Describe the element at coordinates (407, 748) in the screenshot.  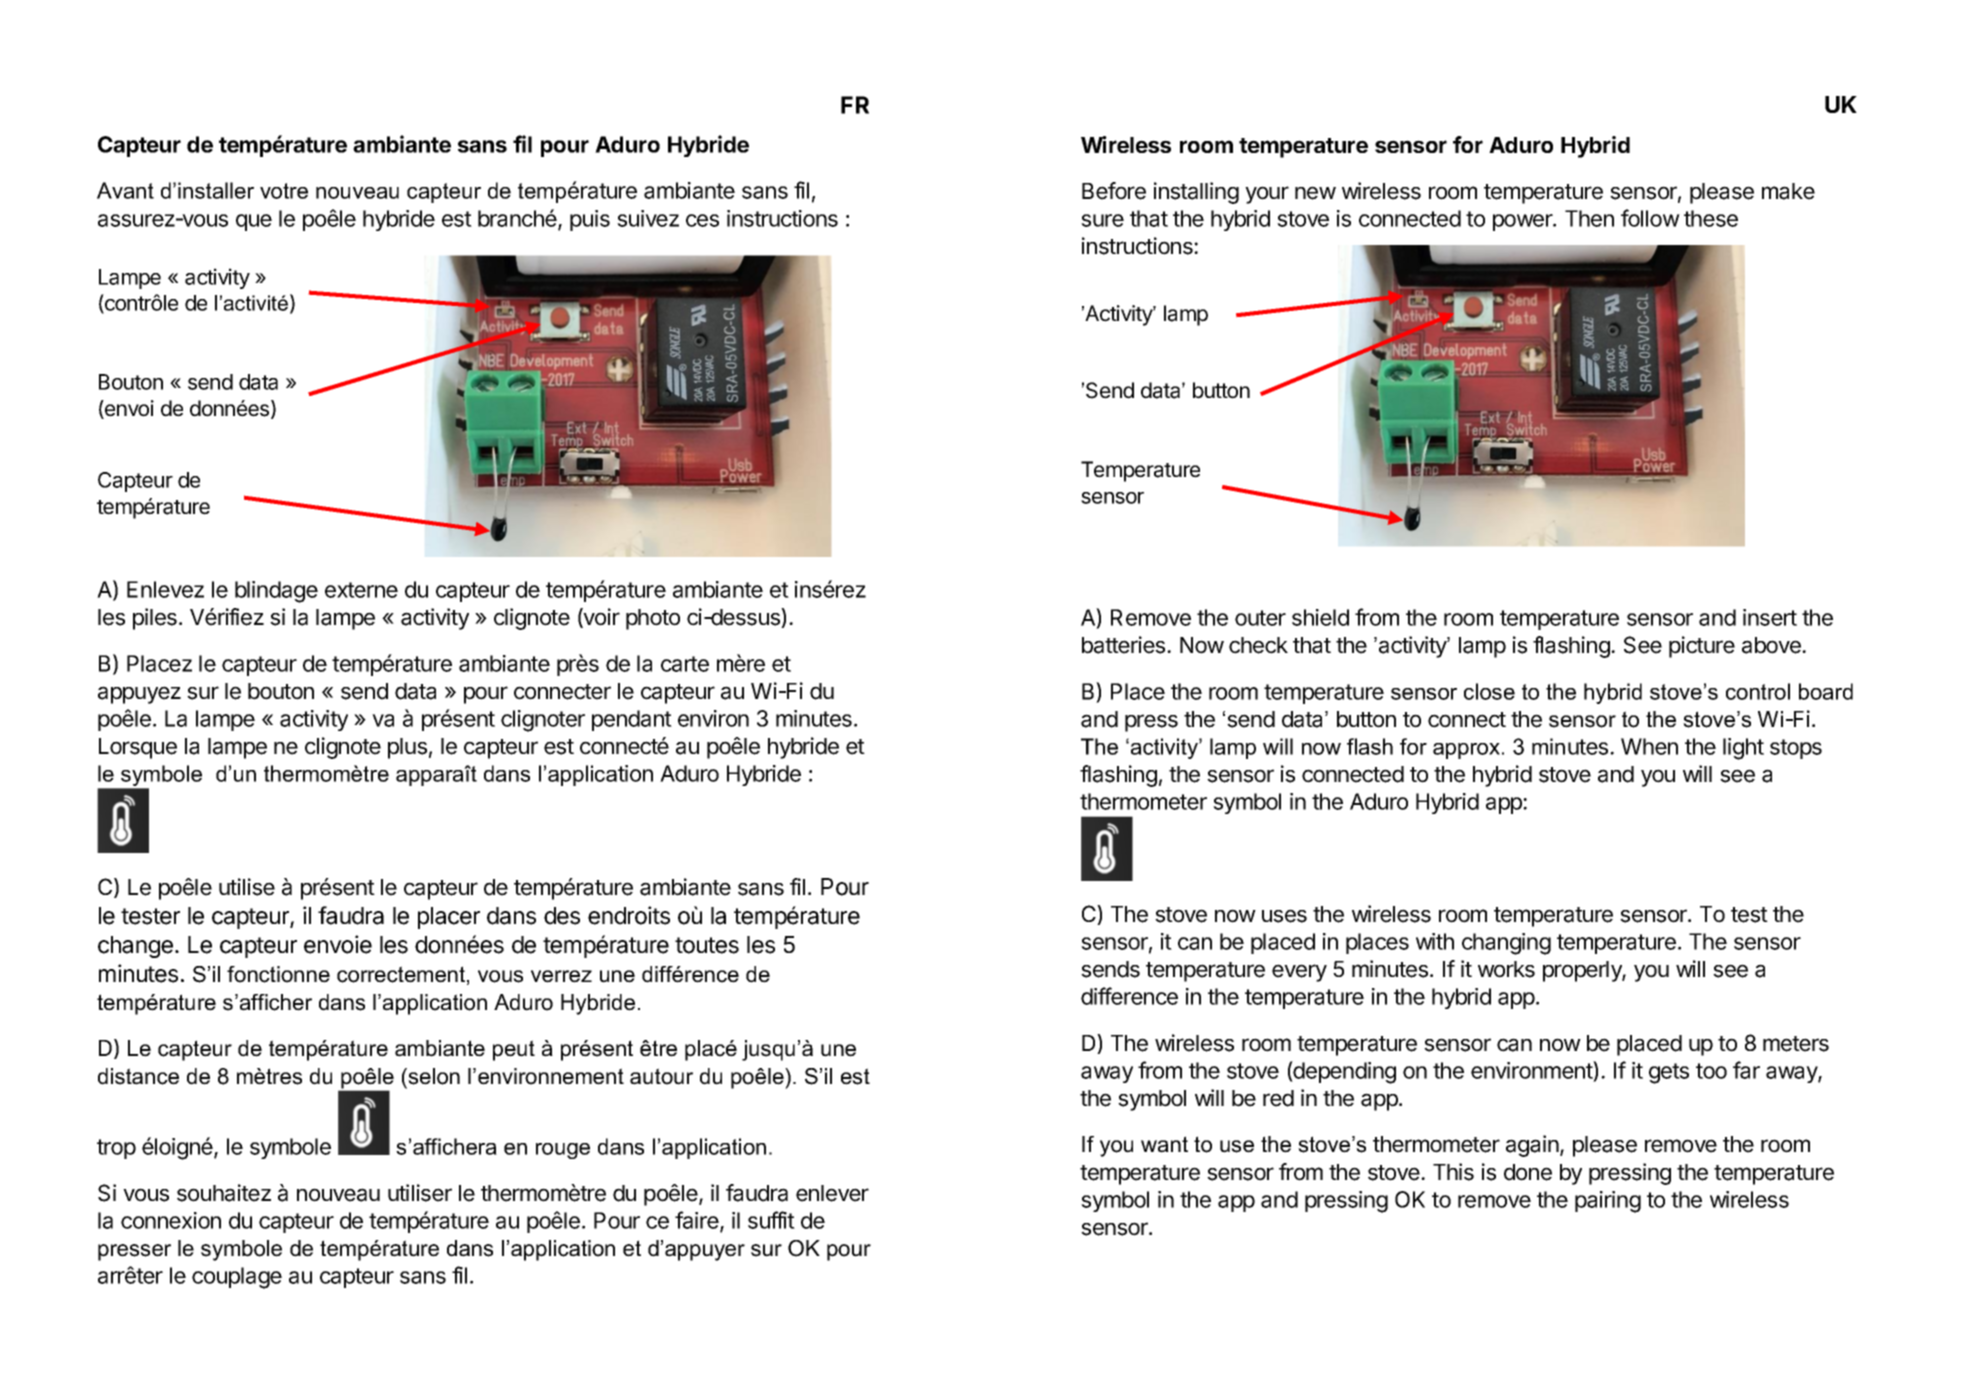
I see `plus` at that location.
